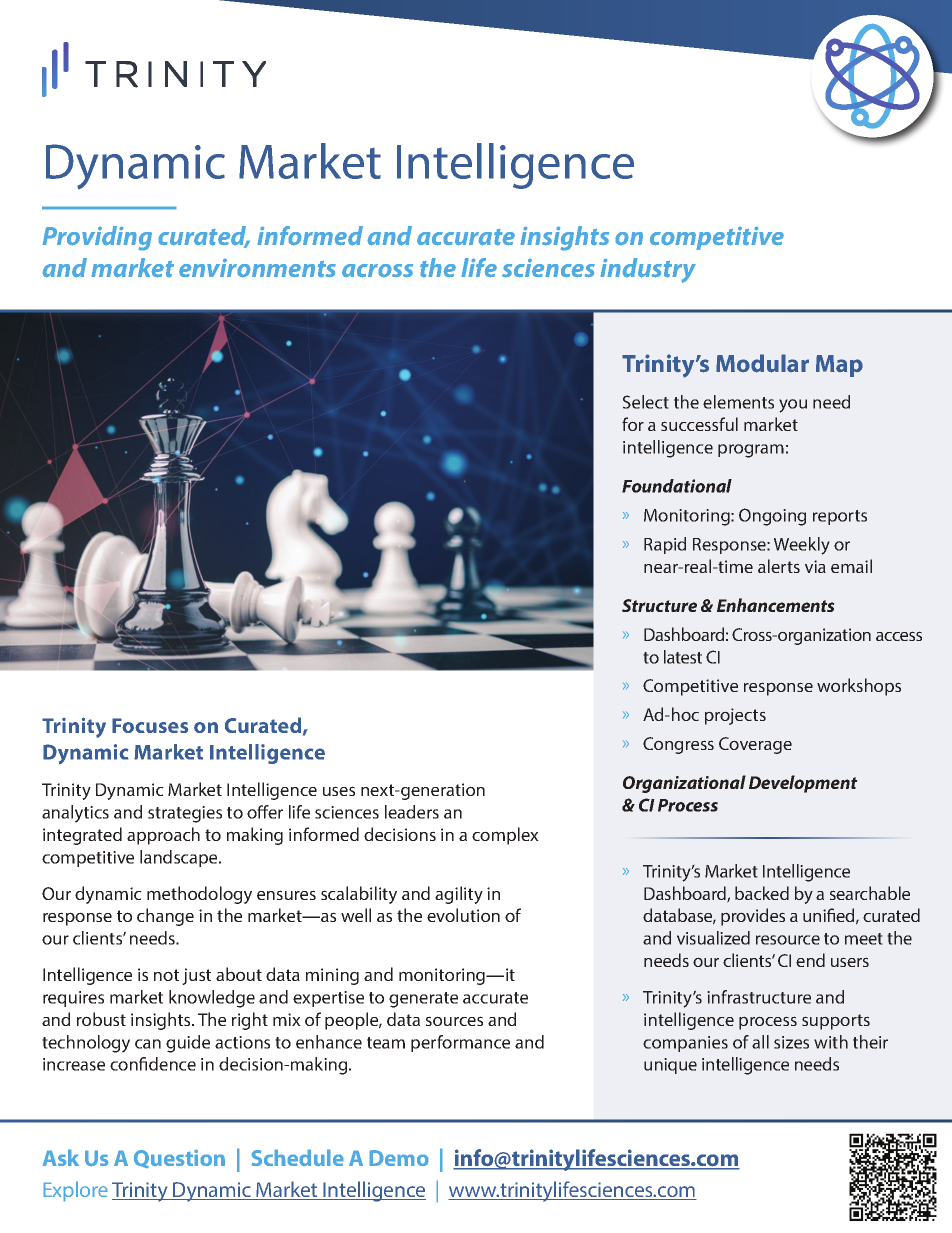 Image resolution: width=952 pixels, height=1233 pixels. Describe the element at coordinates (648, 270) in the image. I see `industry` at that location.
